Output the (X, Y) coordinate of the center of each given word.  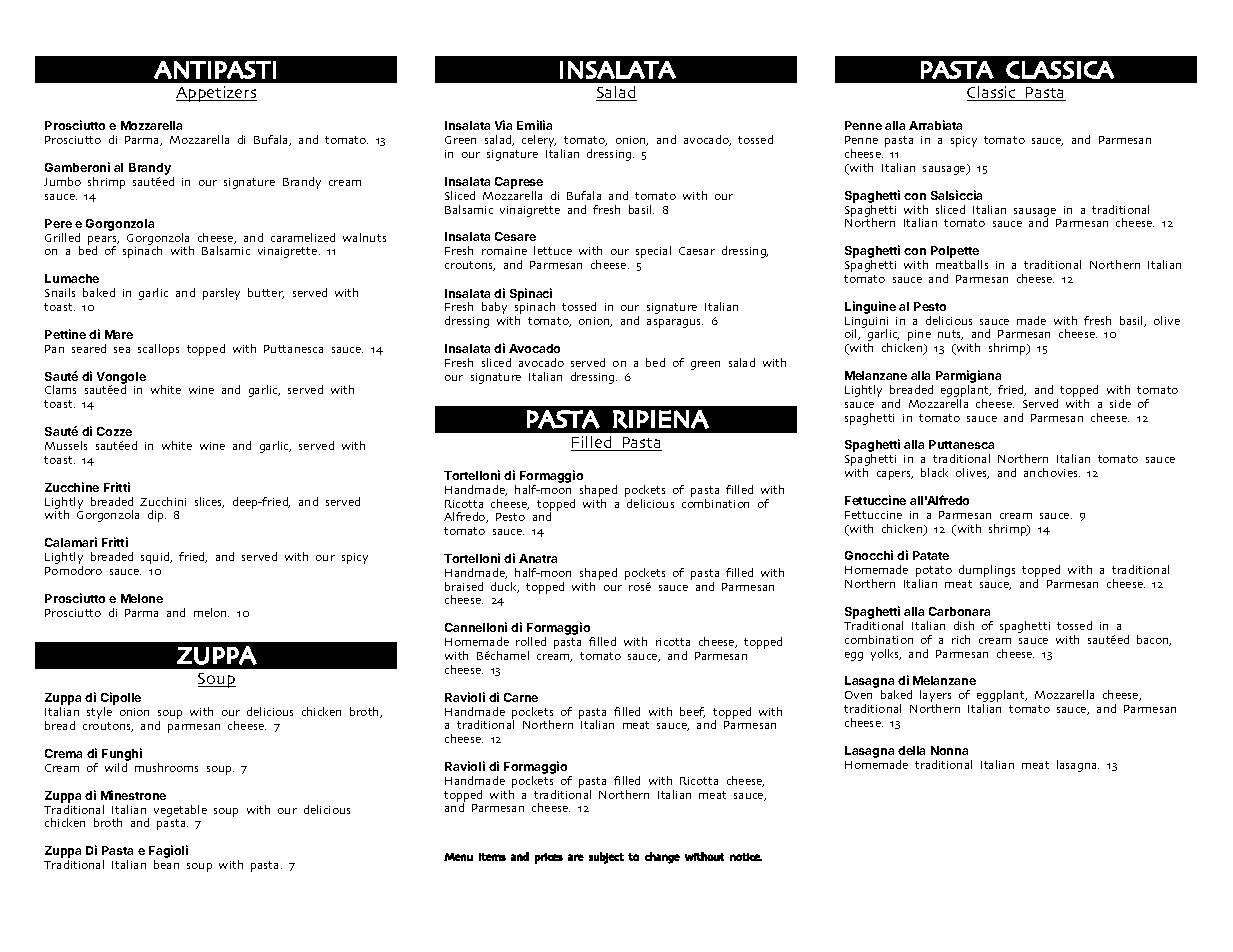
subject (606, 858)
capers (895, 475)
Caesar (697, 251)
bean (166, 864)
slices (209, 502)
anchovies (1052, 472)
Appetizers (216, 94)
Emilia (534, 125)
